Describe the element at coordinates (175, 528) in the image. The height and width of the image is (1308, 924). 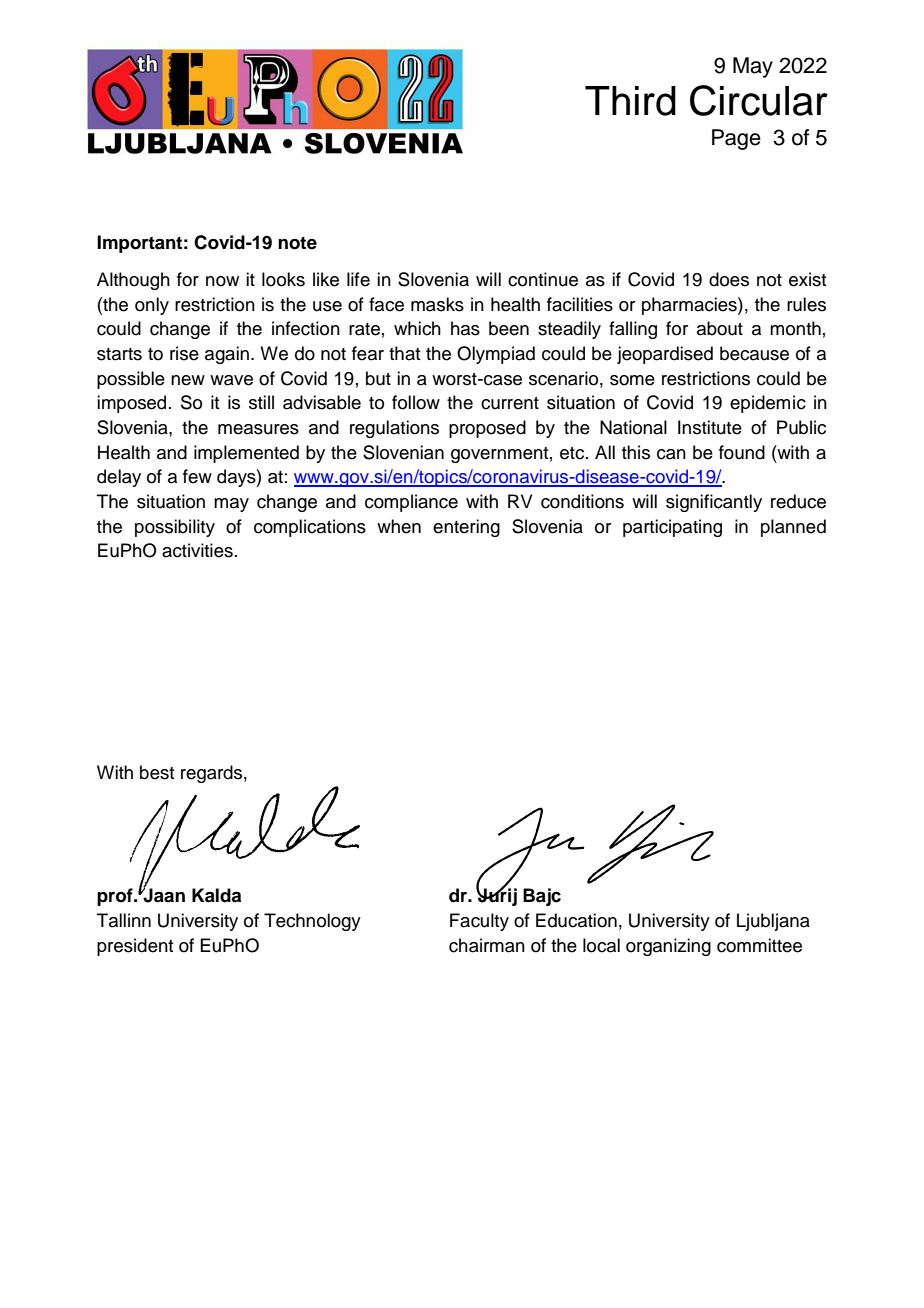
I see `possibility` at that location.
